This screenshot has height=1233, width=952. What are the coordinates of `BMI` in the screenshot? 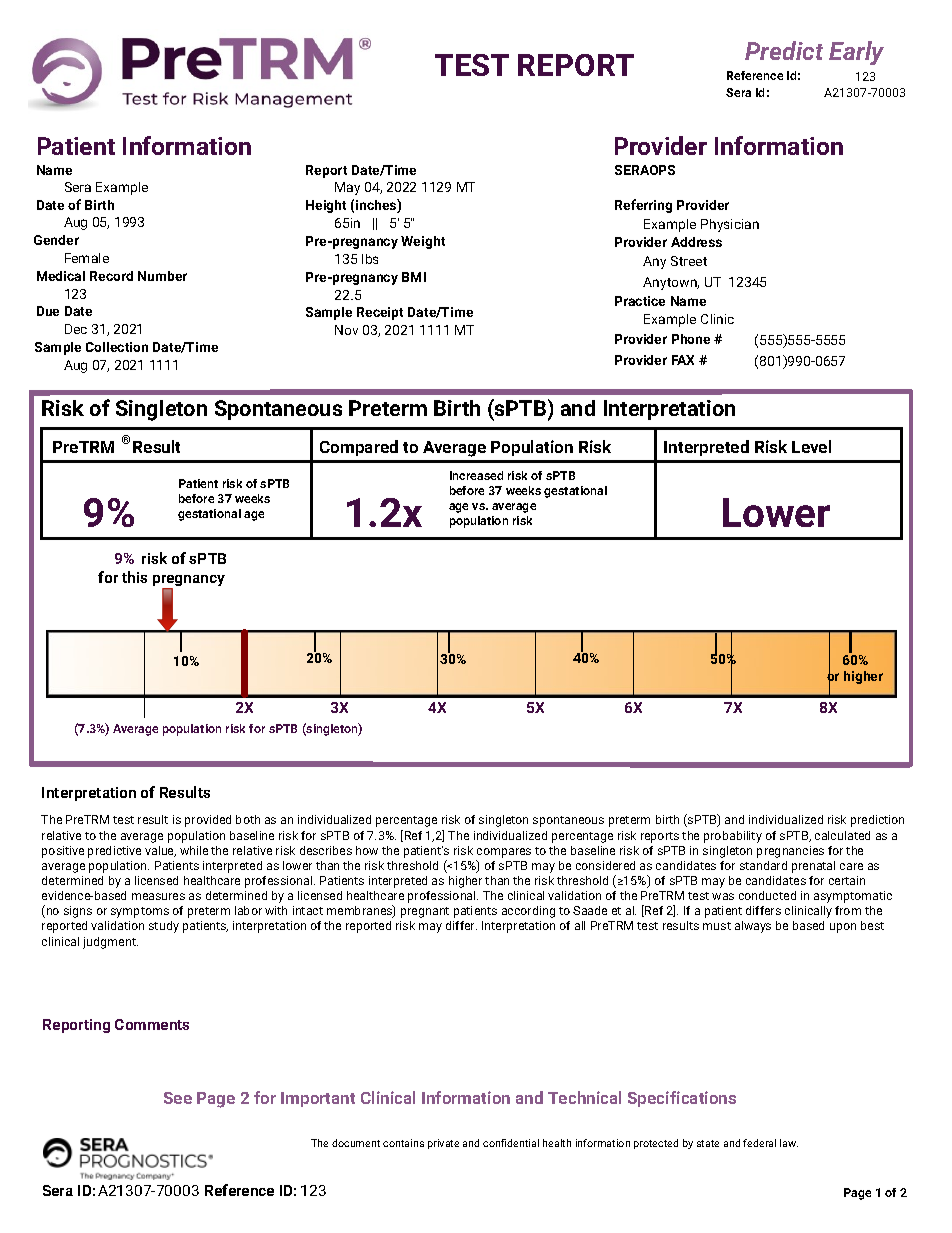 It's located at (414, 277).
